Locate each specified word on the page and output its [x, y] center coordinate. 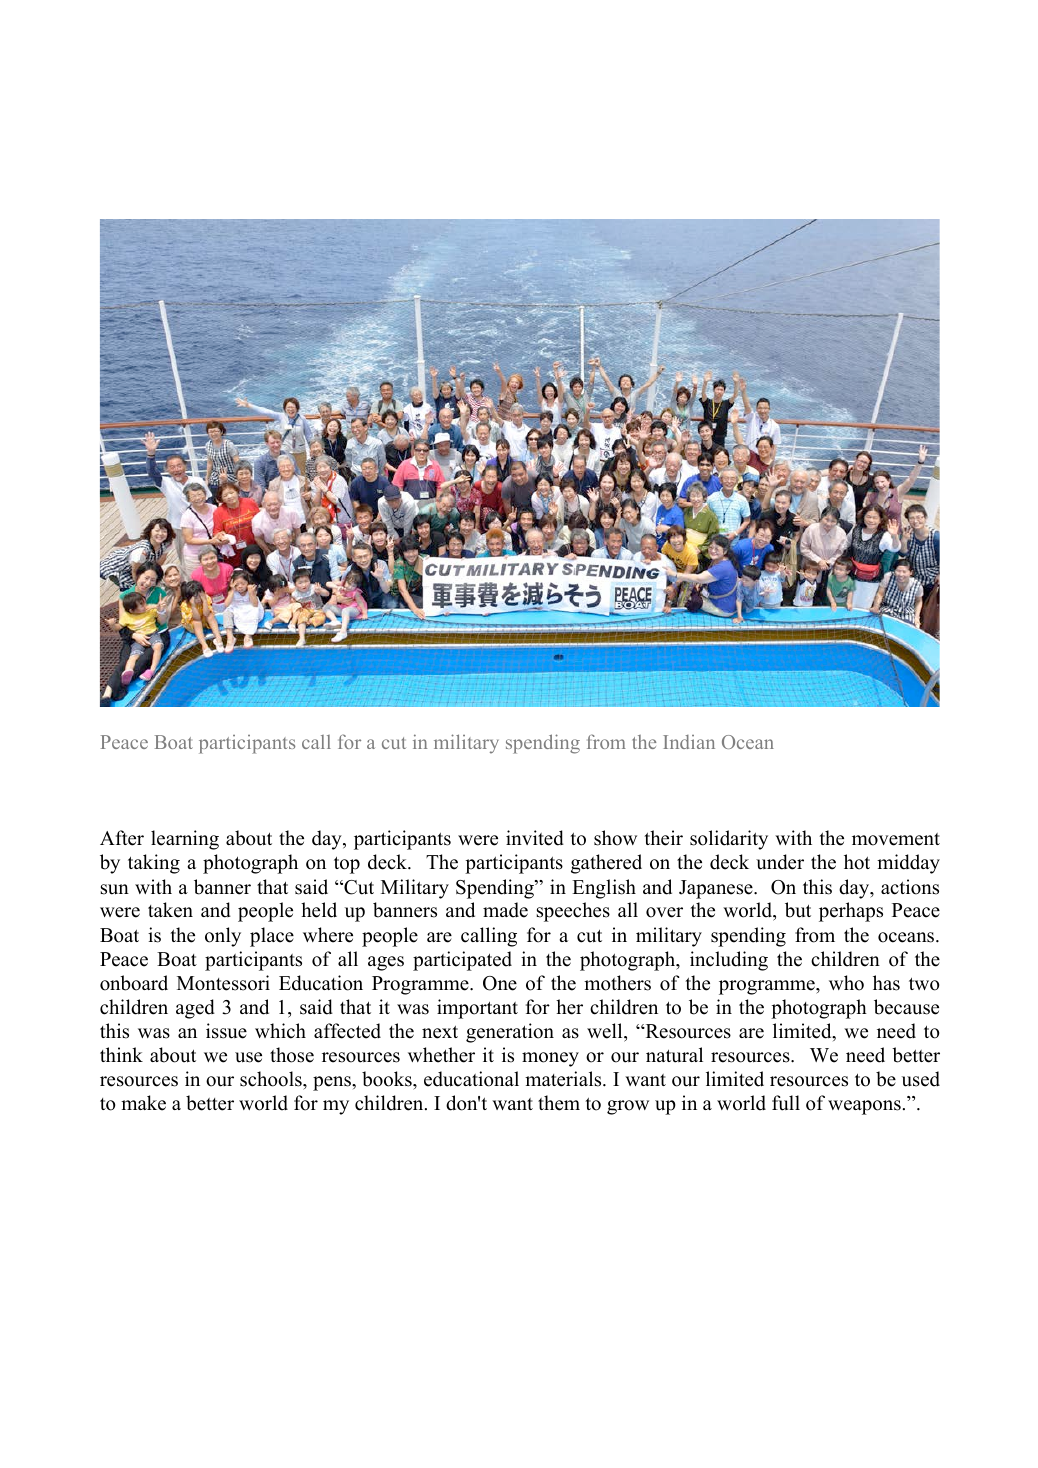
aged [195, 1009]
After [122, 838]
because [906, 1007]
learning [185, 840]
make [143, 1103]
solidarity [729, 840]
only [223, 937]
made [505, 910]
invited [535, 838]
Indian [689, 742]
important [477, 1009]
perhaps [851, 912]
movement [896, 839]
